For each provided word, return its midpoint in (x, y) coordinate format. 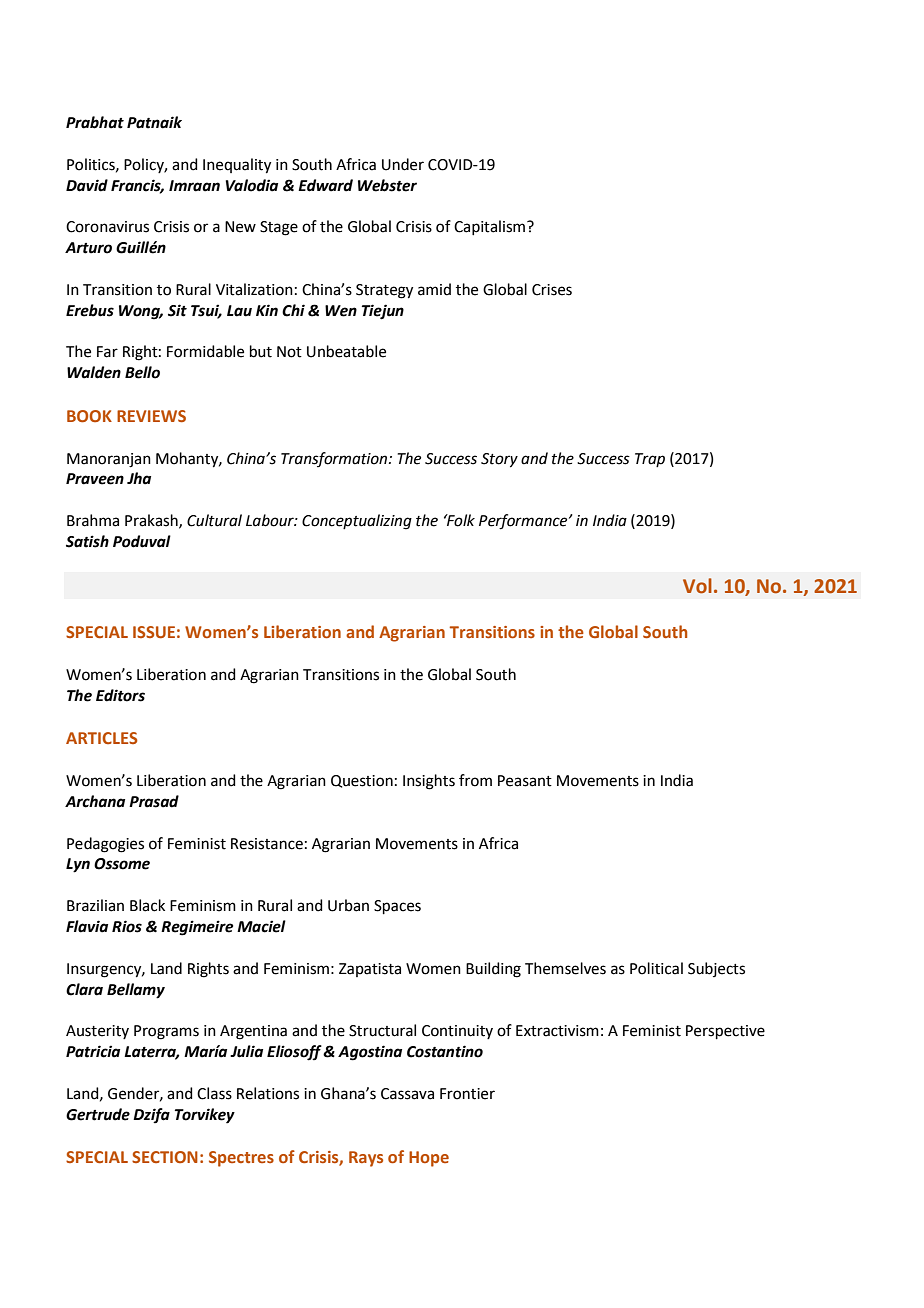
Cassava (407, 1094)
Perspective (725, 1032)
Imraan (194, 186)
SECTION (165, 1157)
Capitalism (491, 227)
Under (403, 164)
